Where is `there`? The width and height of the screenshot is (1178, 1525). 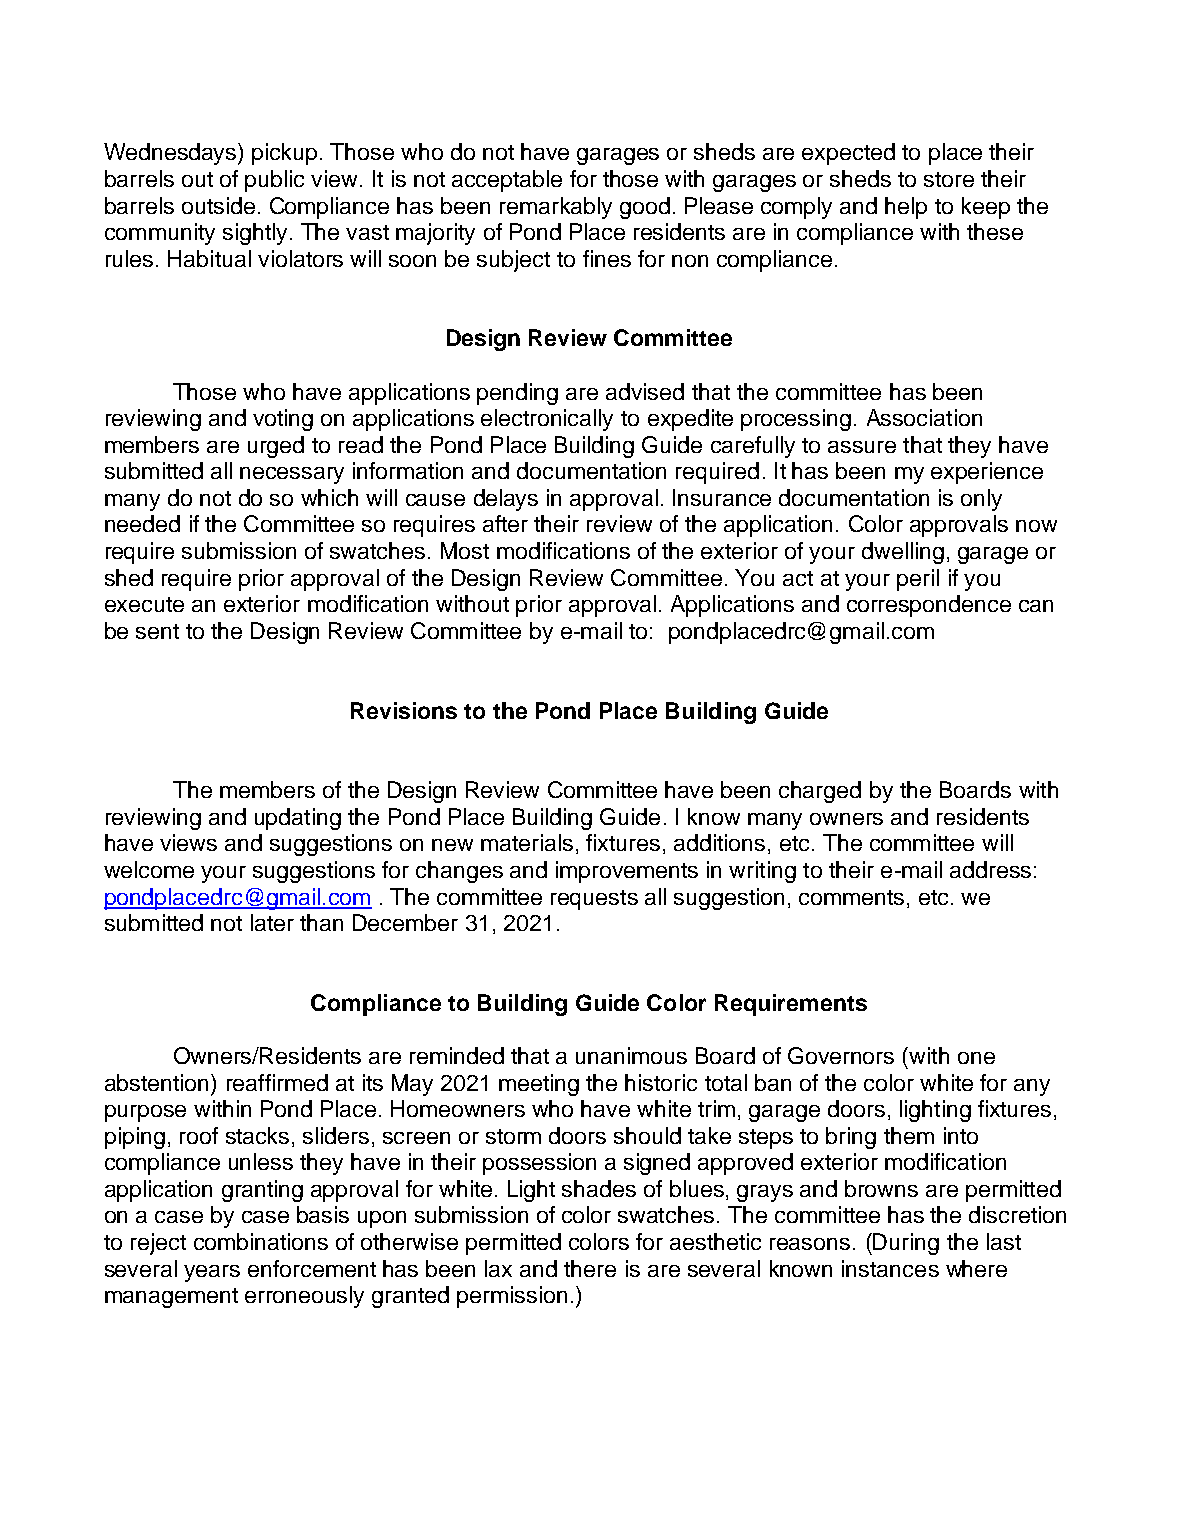
there is located at coordinates (590, 1268).
